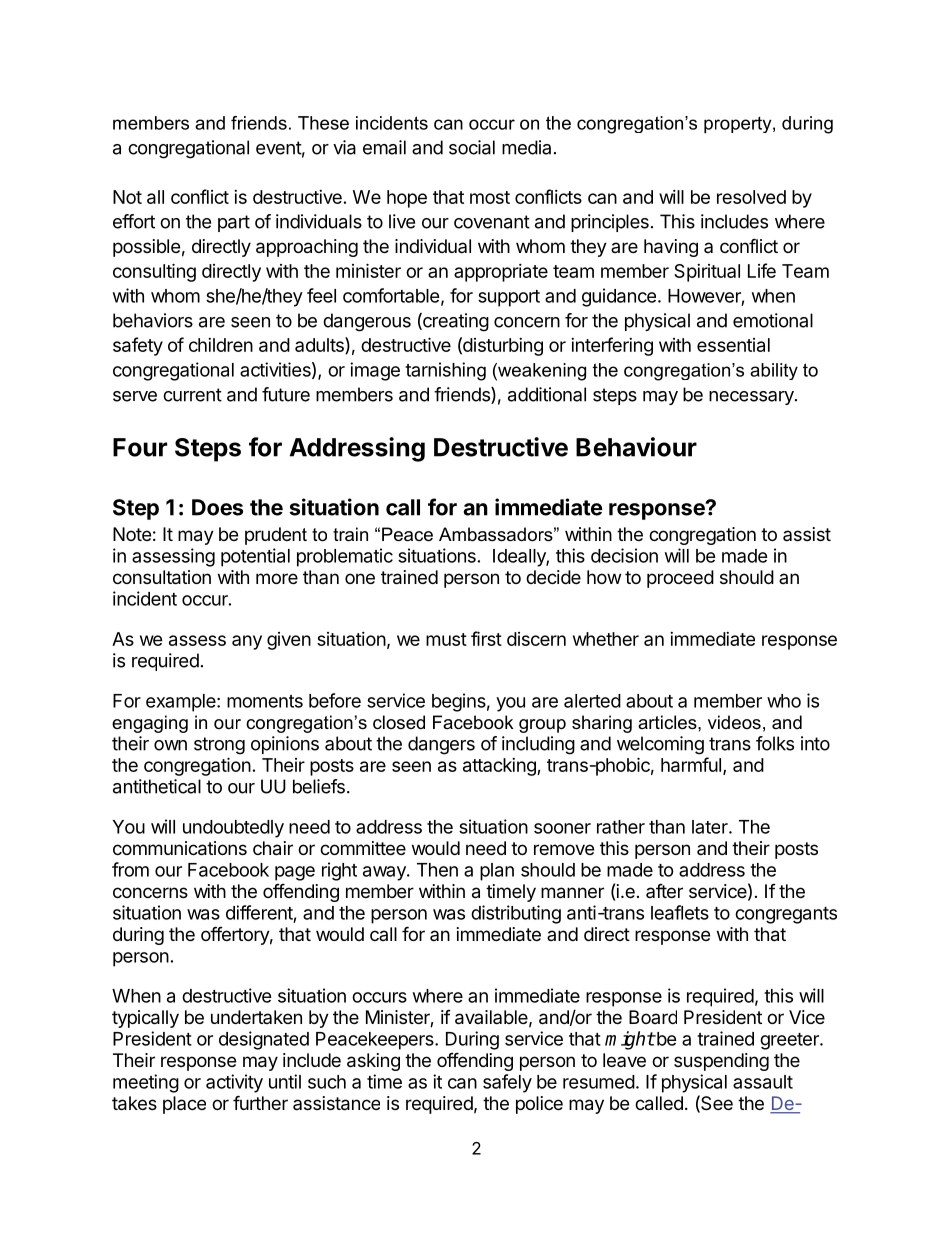 The image size is (952, 1233). Describe the element at coordinates (507, 1083) in the screenshot. I see `safely` at that location.
